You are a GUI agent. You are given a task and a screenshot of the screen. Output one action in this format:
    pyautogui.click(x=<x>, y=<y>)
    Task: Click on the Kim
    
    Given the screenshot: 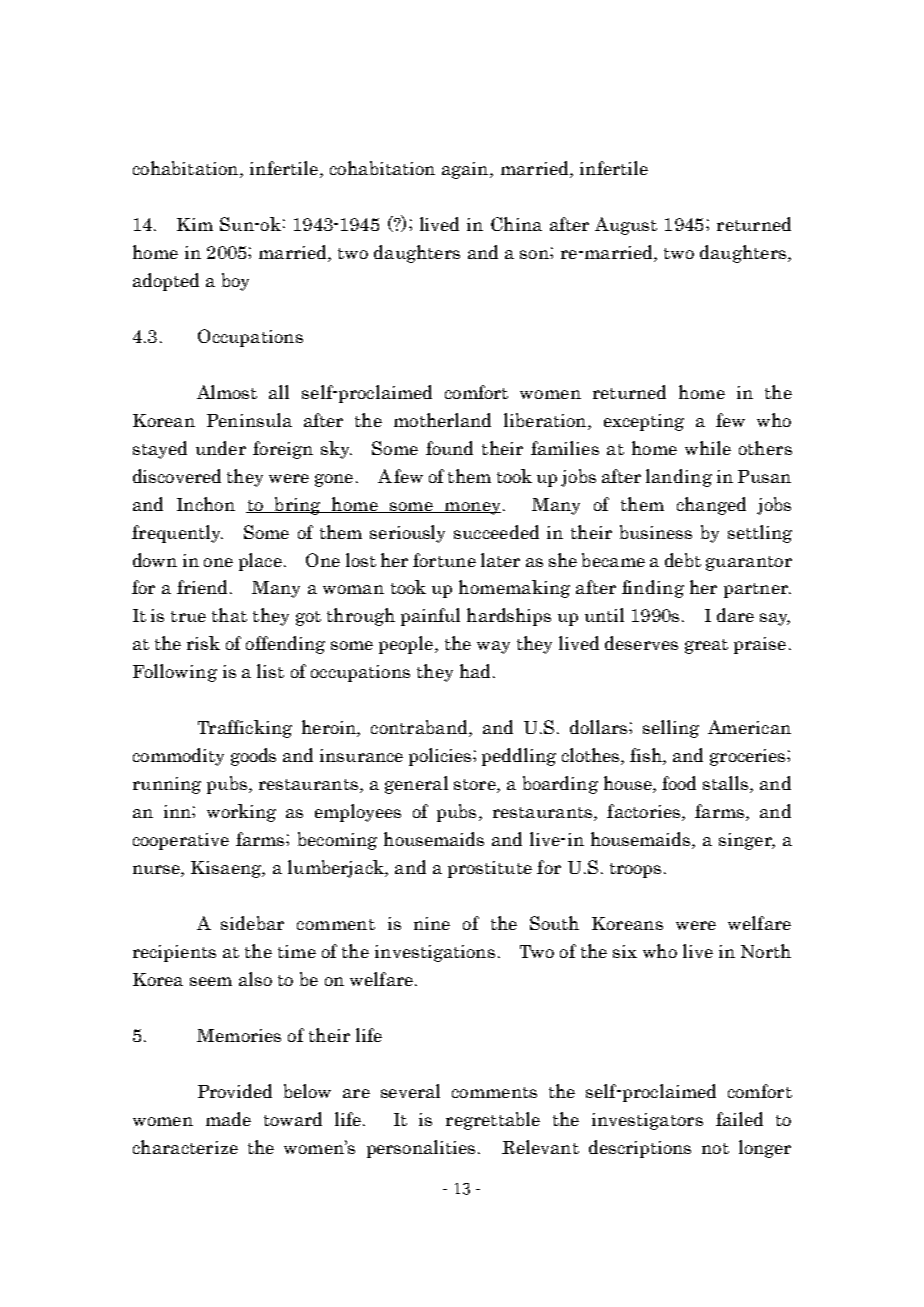 What is the action you would take?
    pyautogui.click(x=195, y=224)
